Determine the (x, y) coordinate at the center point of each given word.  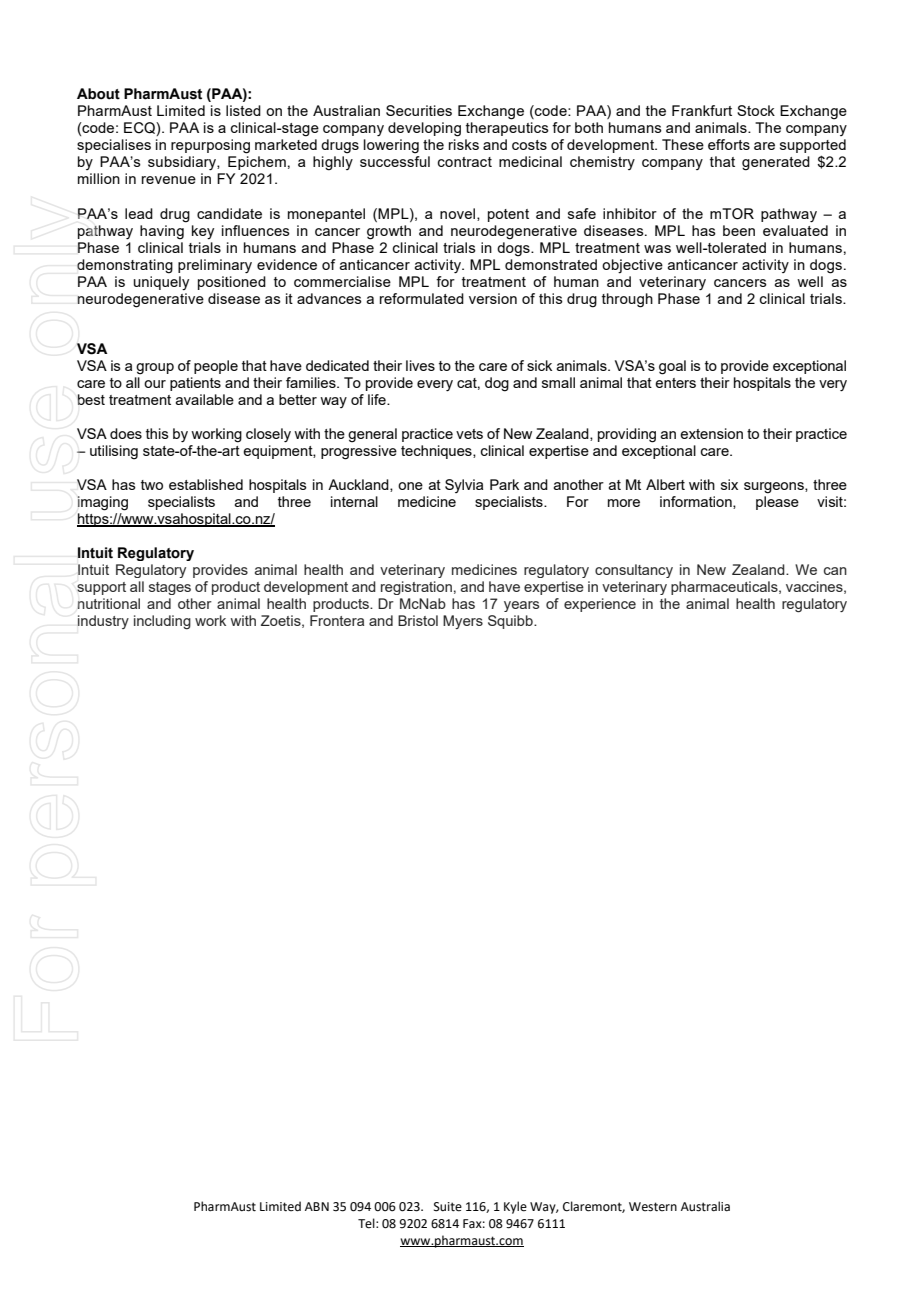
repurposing (210, 146)
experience (600, 605)
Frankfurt (702, 110)
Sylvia (464, 486)
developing (424, 129)
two (152, 485)
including (162, 622)
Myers (463, 622)
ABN (317, 1206)
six (729, 484)
